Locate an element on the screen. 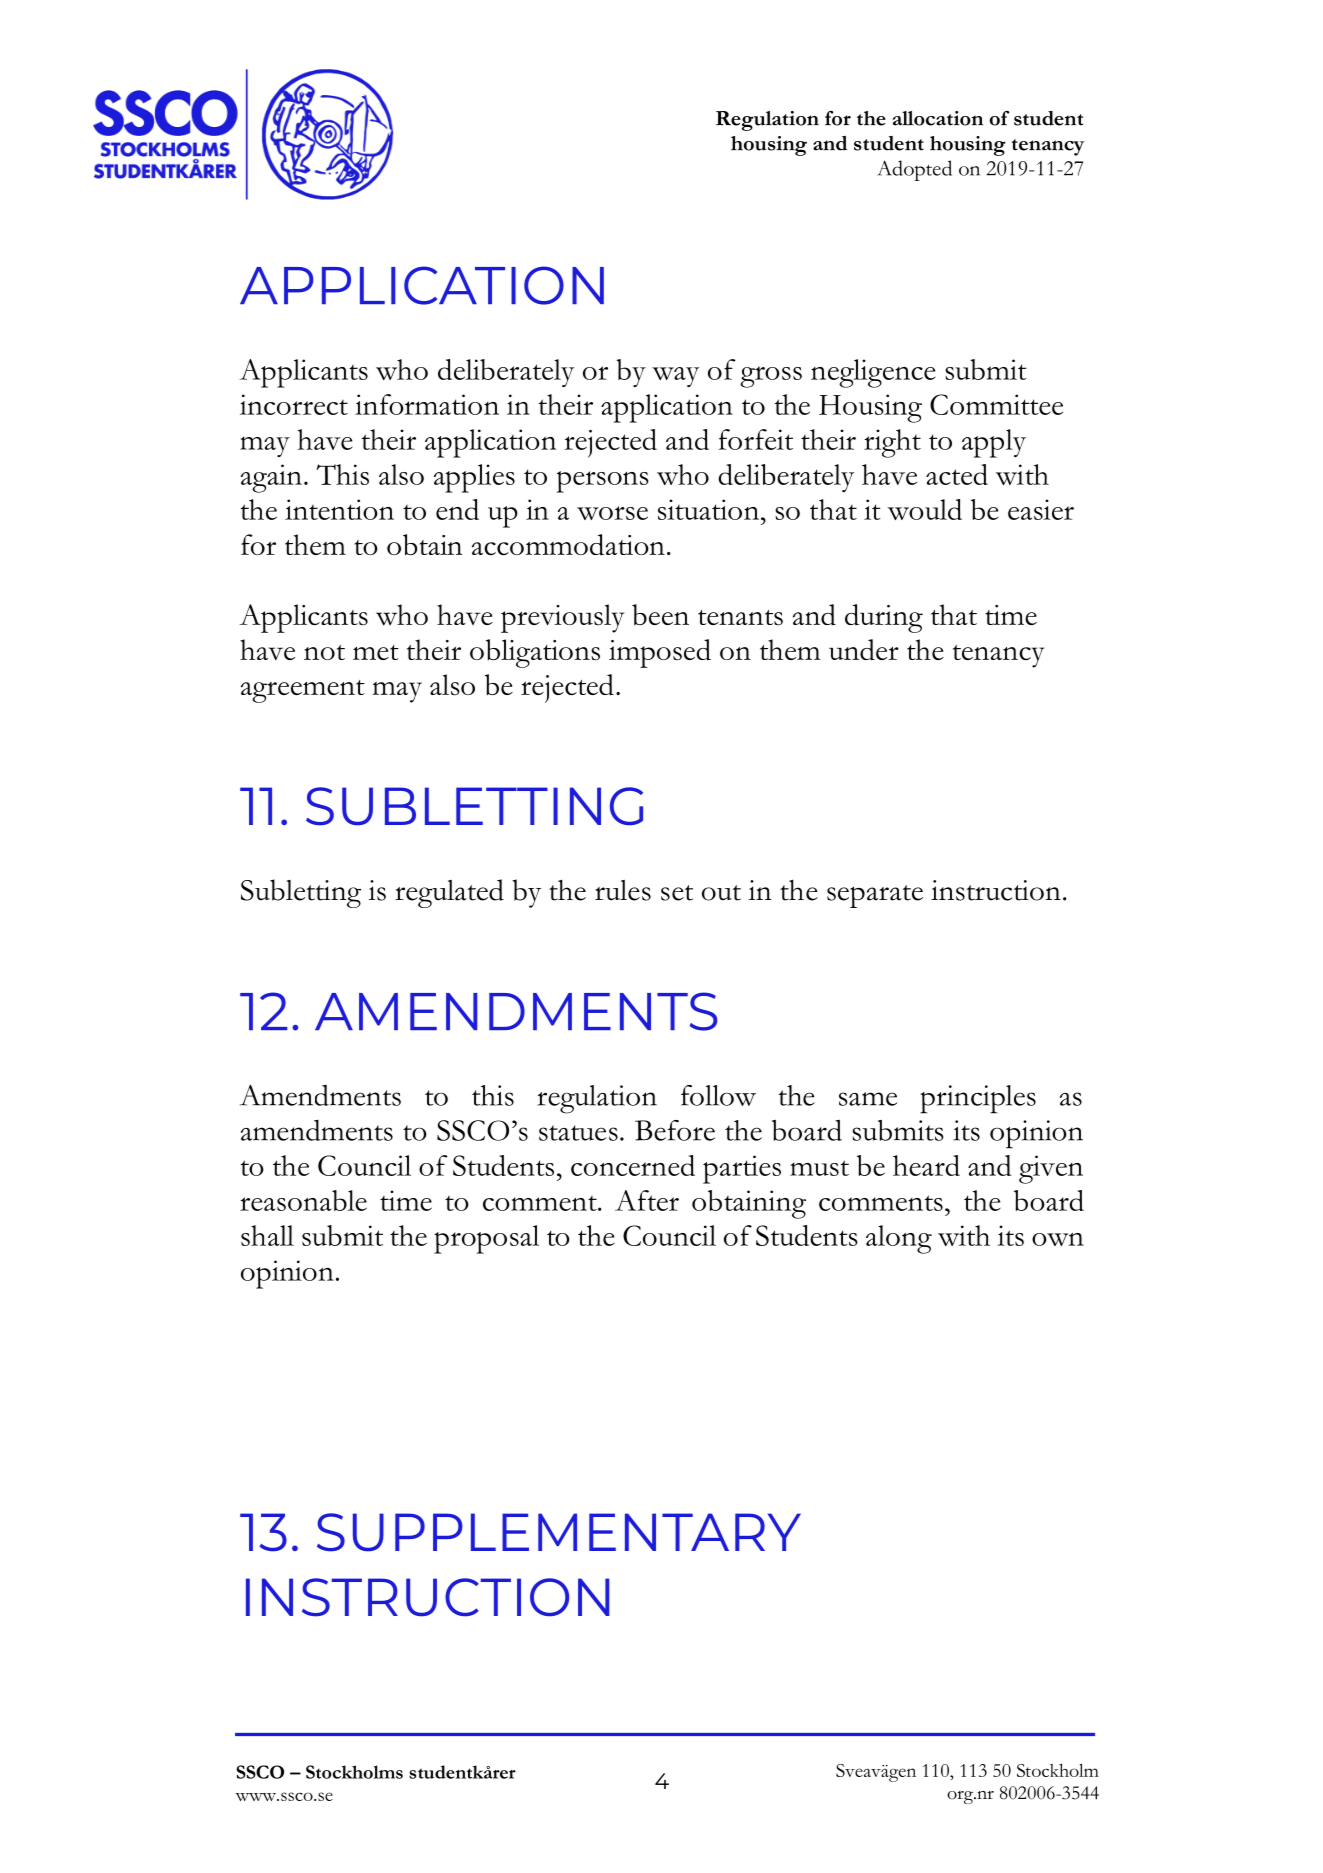  set is located at coordinates (677, 893).
